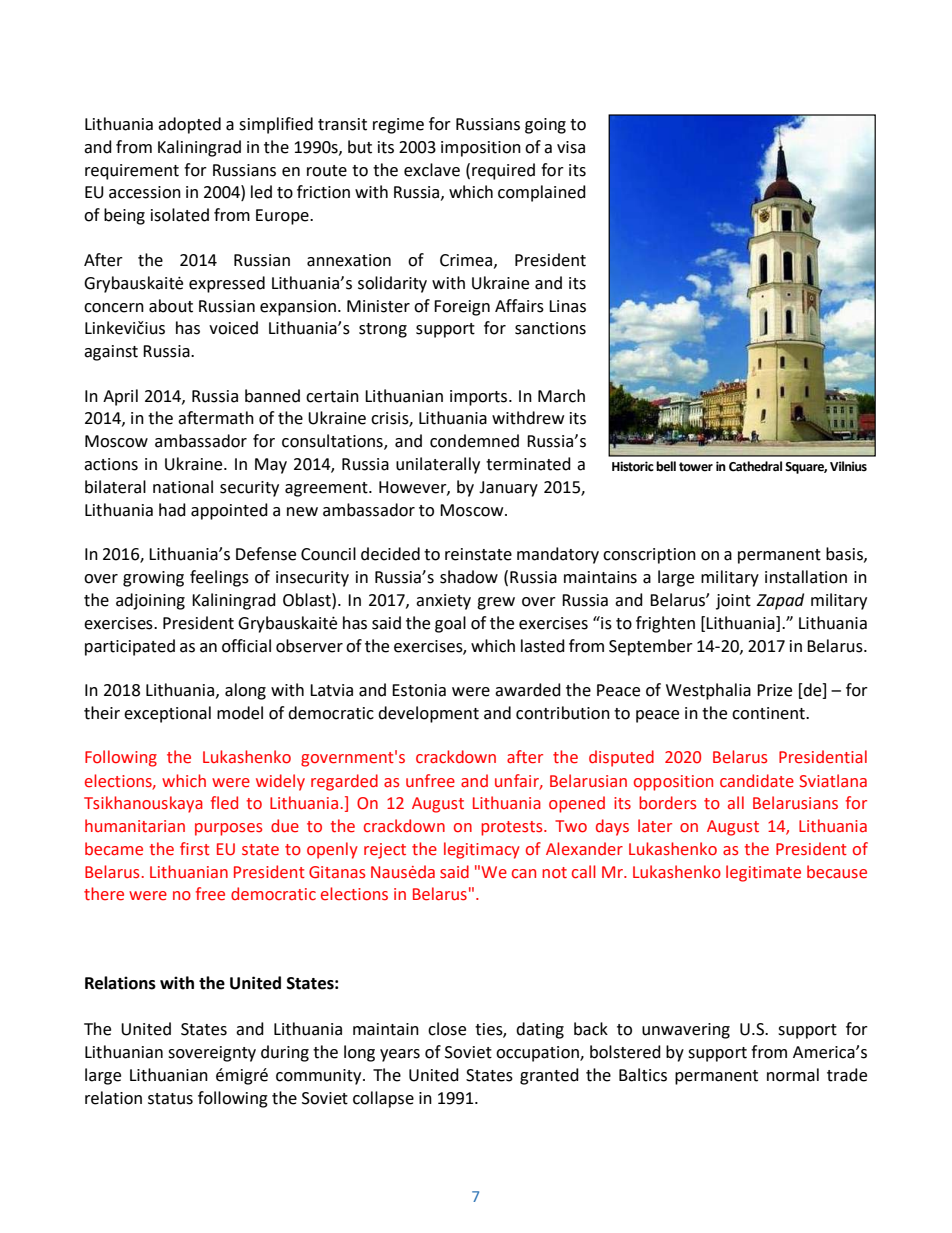  I want to click on joint, so click(733, 602).
